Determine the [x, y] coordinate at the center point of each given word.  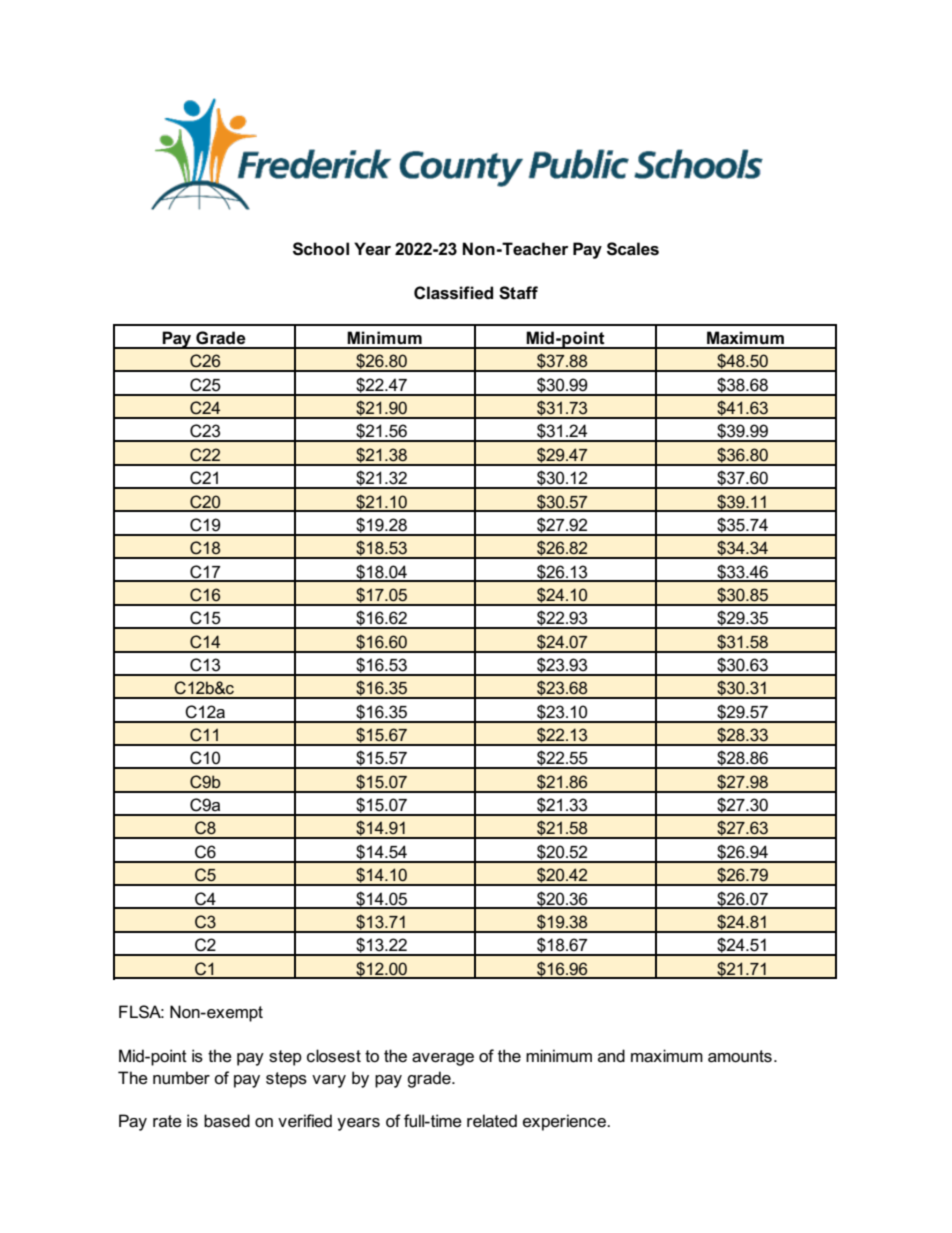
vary [329, 1081]
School [321, 249]
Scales [633, 249]
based [227, 1121]
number [181, 1078]
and [611, 1055]
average [443, 1059]
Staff [518, 293]
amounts [740, 1056]
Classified [453, 293]
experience [565, 1122]
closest [334, 1056]
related [492, 1121]
